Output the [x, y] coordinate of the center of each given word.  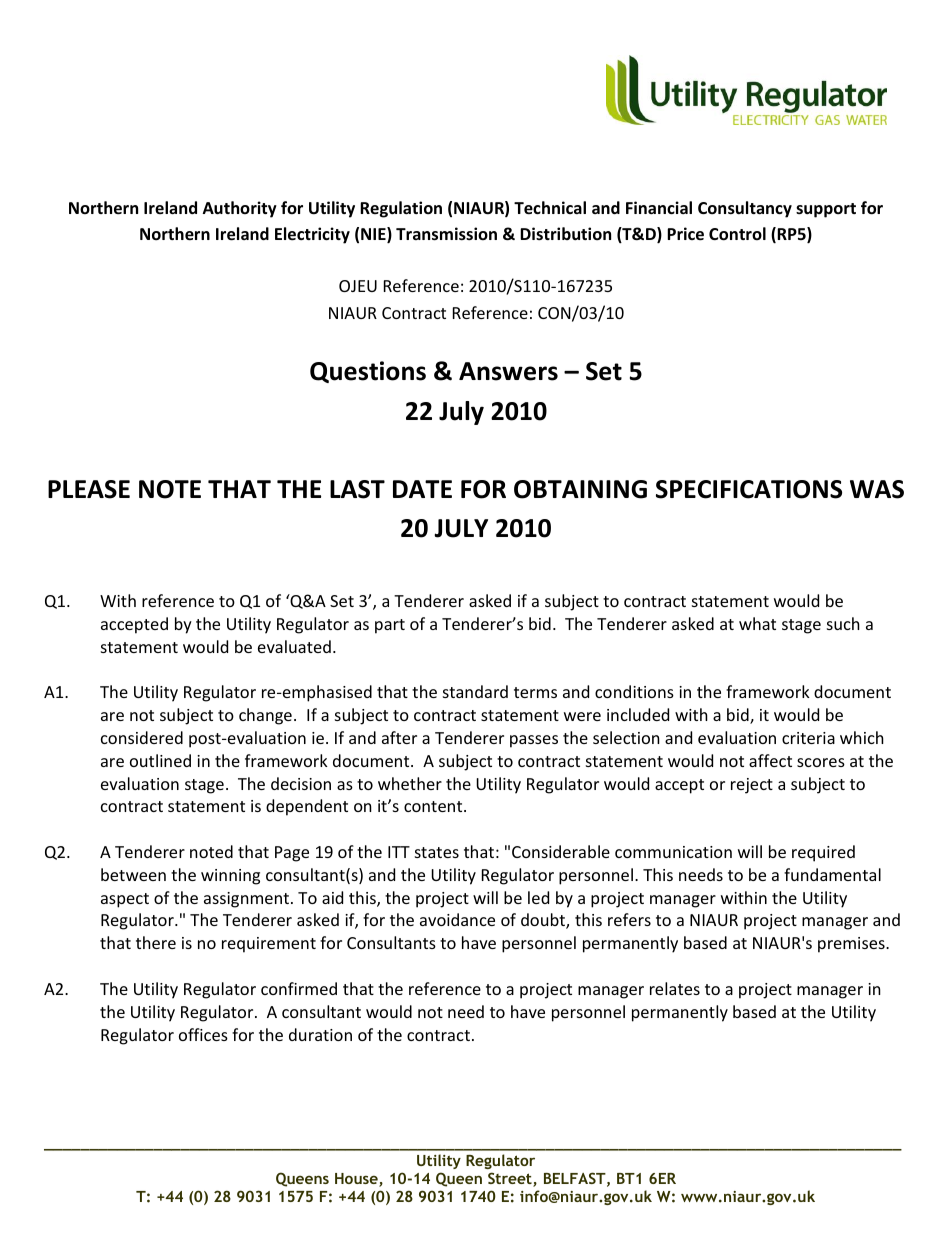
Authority [240, 209]
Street [511, 1179]
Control [737, 234]
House [357, 1180]
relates [675, 988]
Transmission [446, 234]
